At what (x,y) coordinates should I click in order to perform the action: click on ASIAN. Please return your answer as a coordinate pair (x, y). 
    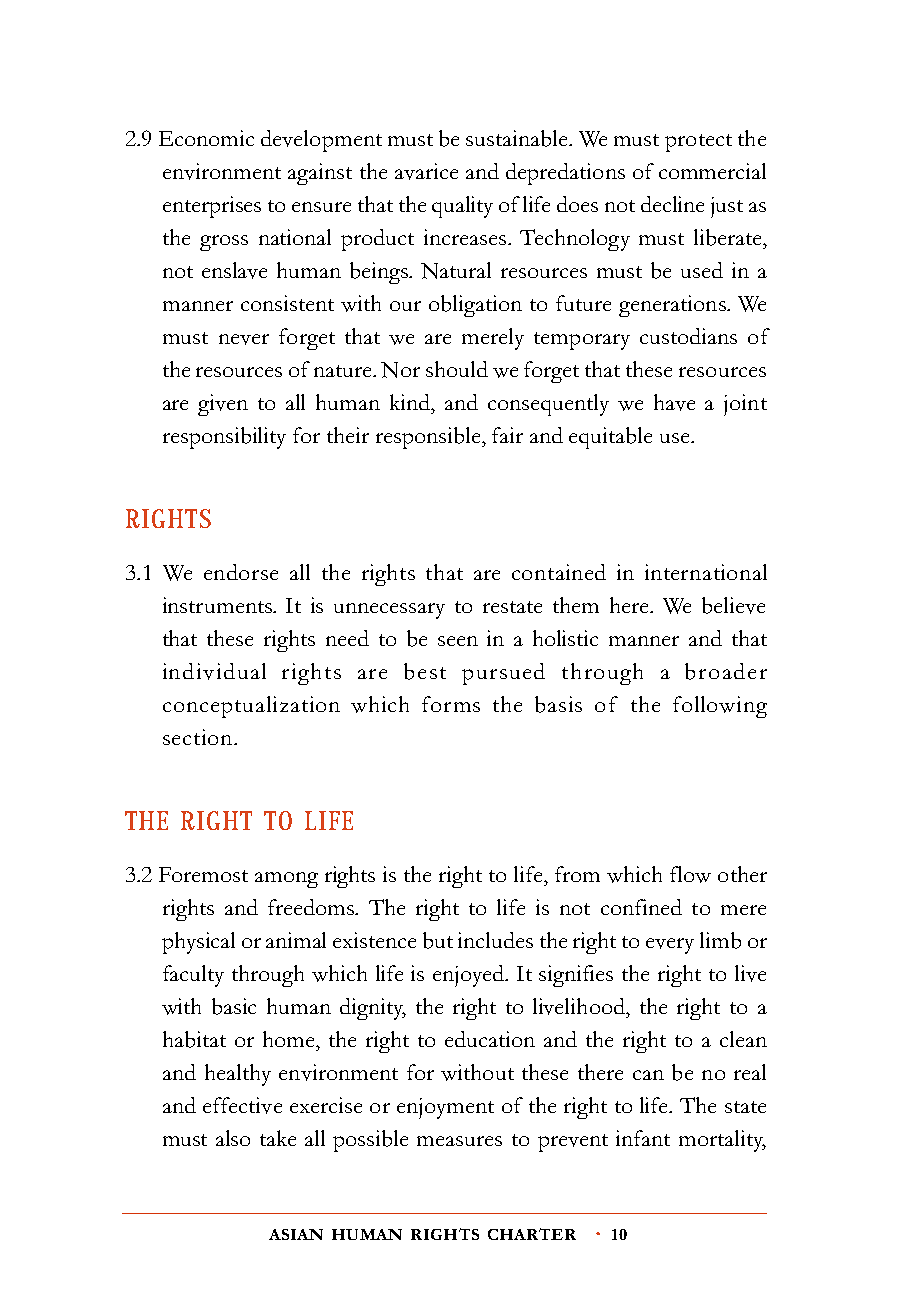
    Looking at the image, I should click on (296, 1234).
